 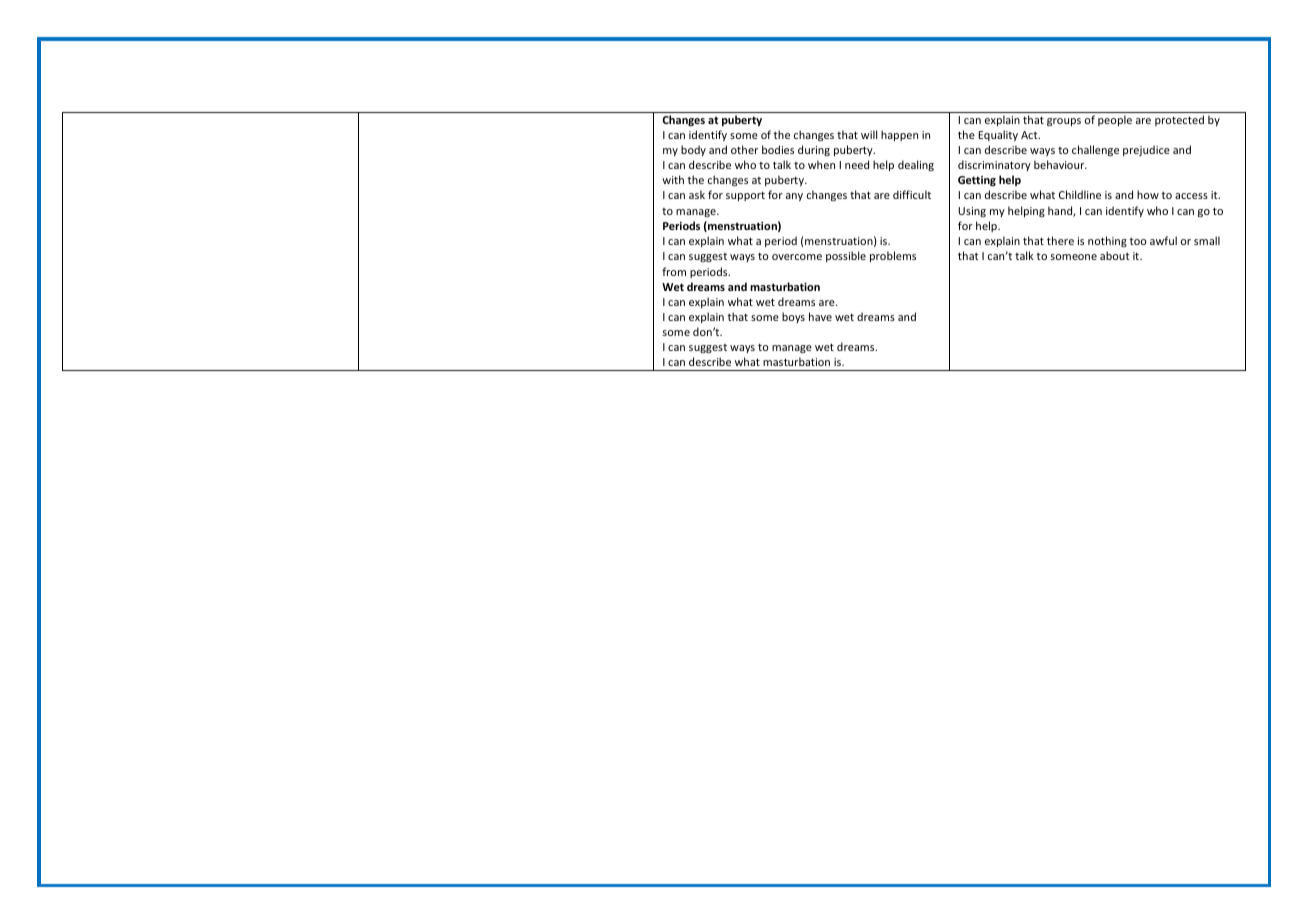 What do you see at coordinates (1115, 120) in the page?
I see `people` at bounding box center [1115, 120].
